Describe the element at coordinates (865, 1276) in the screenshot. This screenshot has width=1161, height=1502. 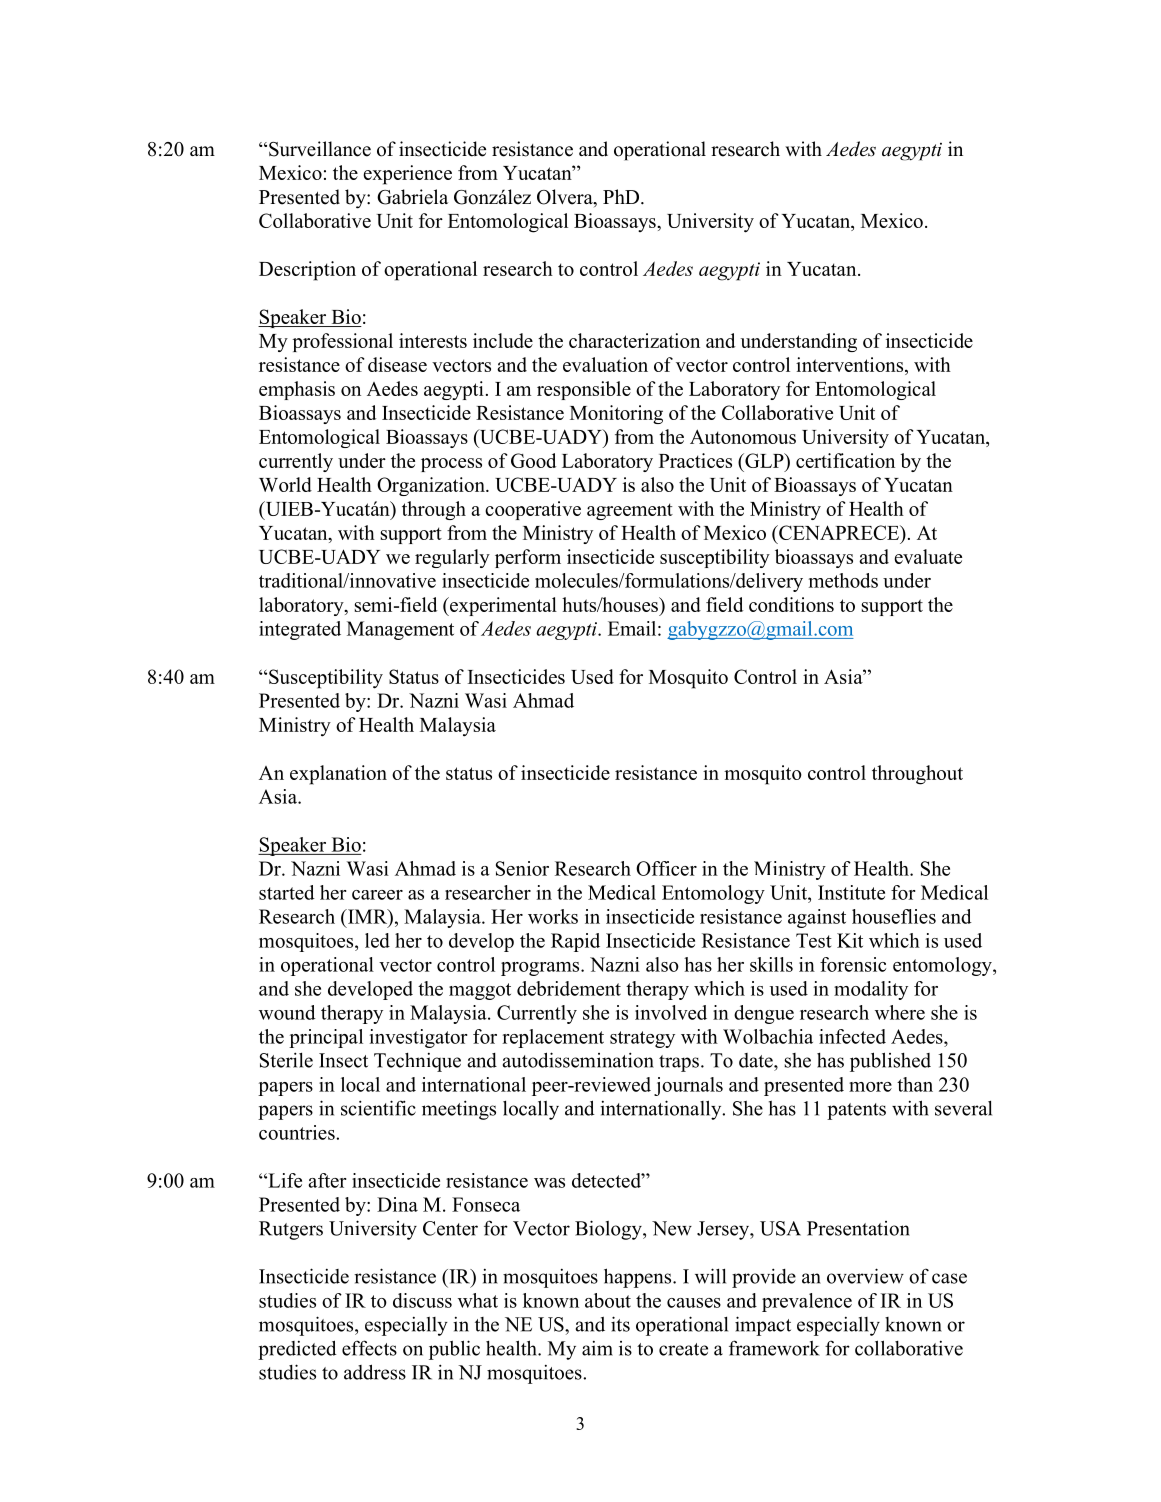
I see `overview` at that location.
